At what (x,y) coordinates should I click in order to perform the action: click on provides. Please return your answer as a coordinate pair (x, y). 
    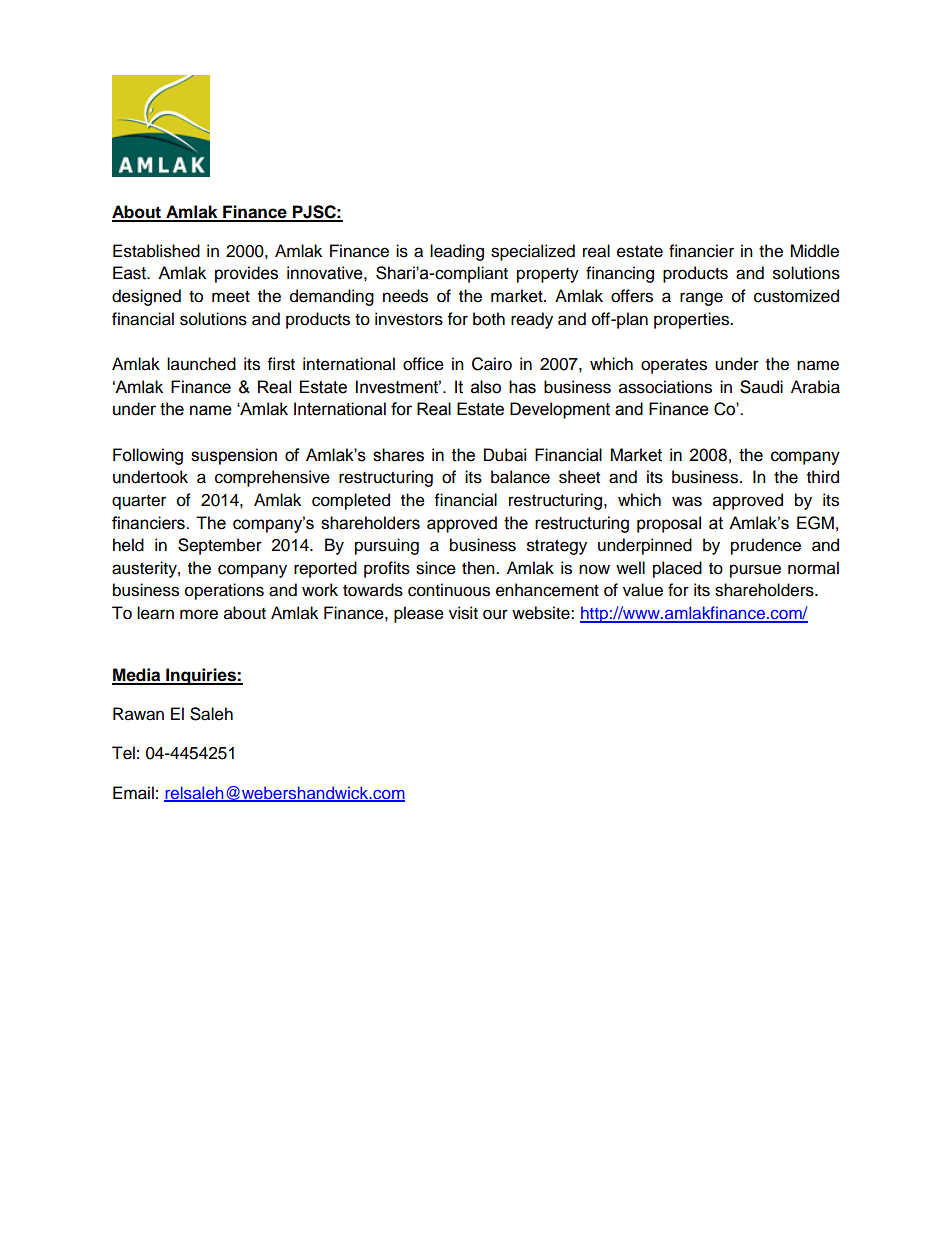
    Looking at the image, I should click on (246, 274).
